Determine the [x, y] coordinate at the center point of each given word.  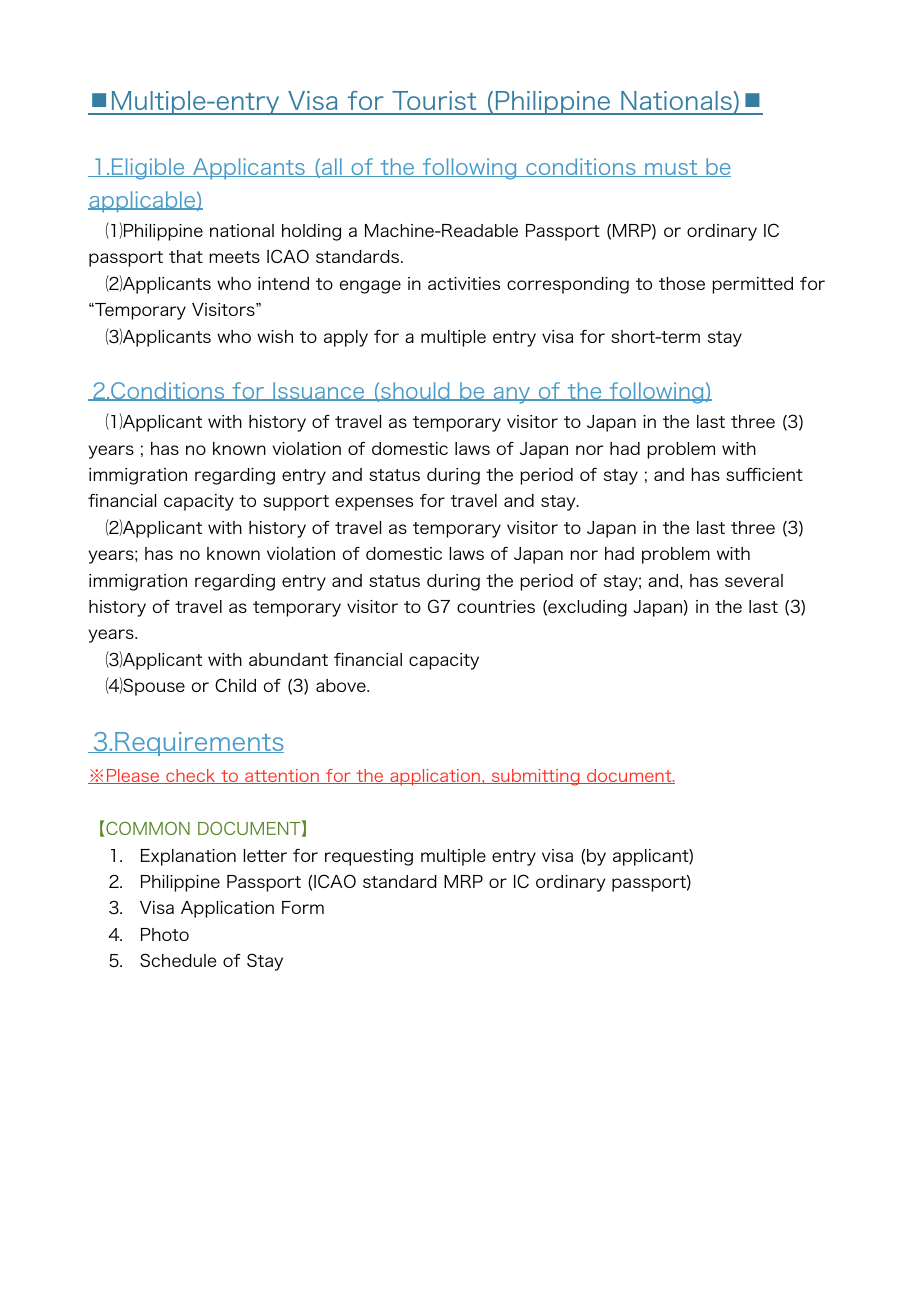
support [296, 503]
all [332, 167]
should [415, 391]
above [342, 685]
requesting [369, 857]
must [671, 168]
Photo [165, 934]
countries [496, 606]
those [682, 283]
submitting [535, 777]
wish [275, 336]
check [191, 776]
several [754, 580]
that [186, 256]
